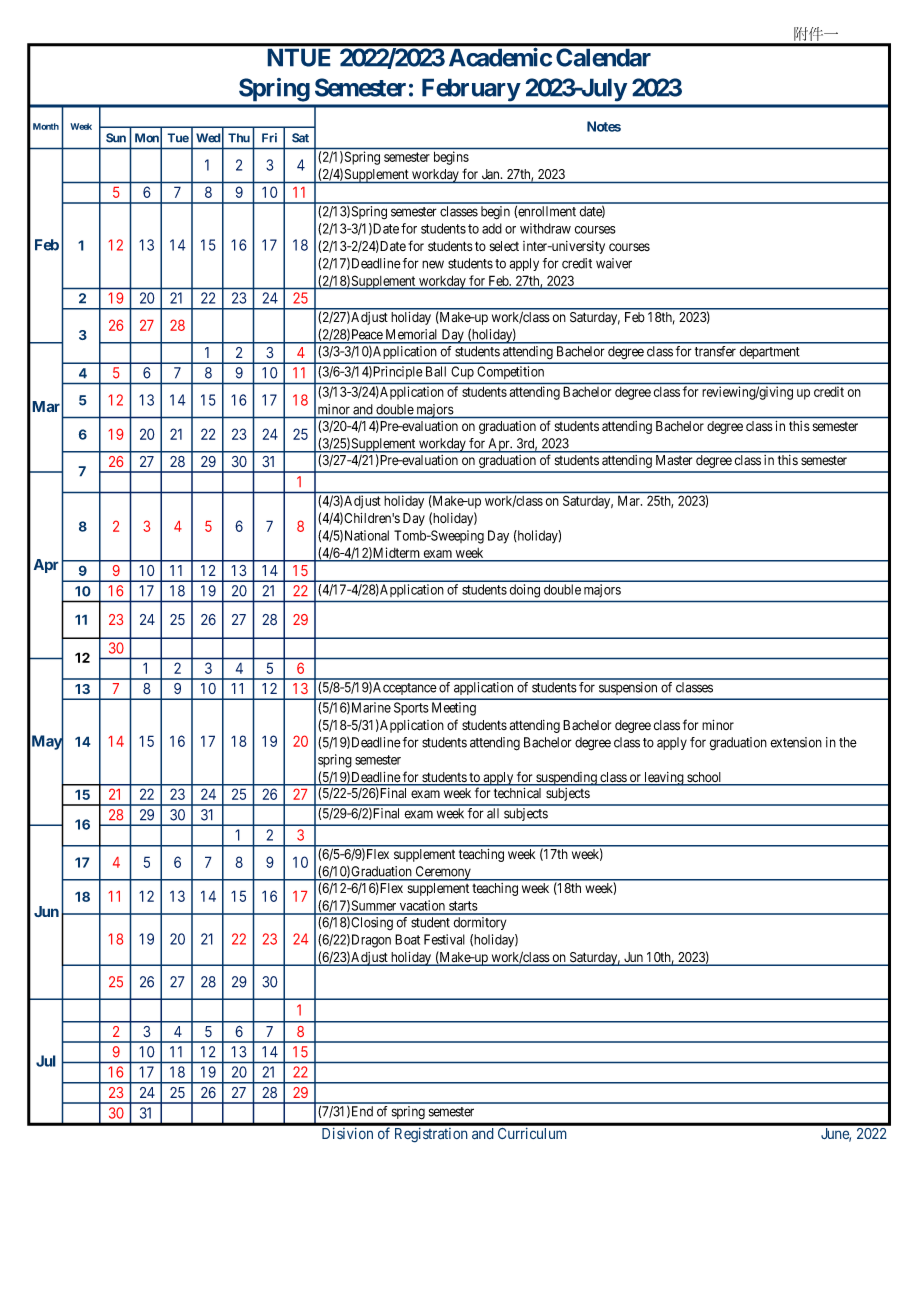 The height and width of the page is (1308, 924). Describe the element at coordinates (411, 708) in the page. I see `Sports` at that location.
